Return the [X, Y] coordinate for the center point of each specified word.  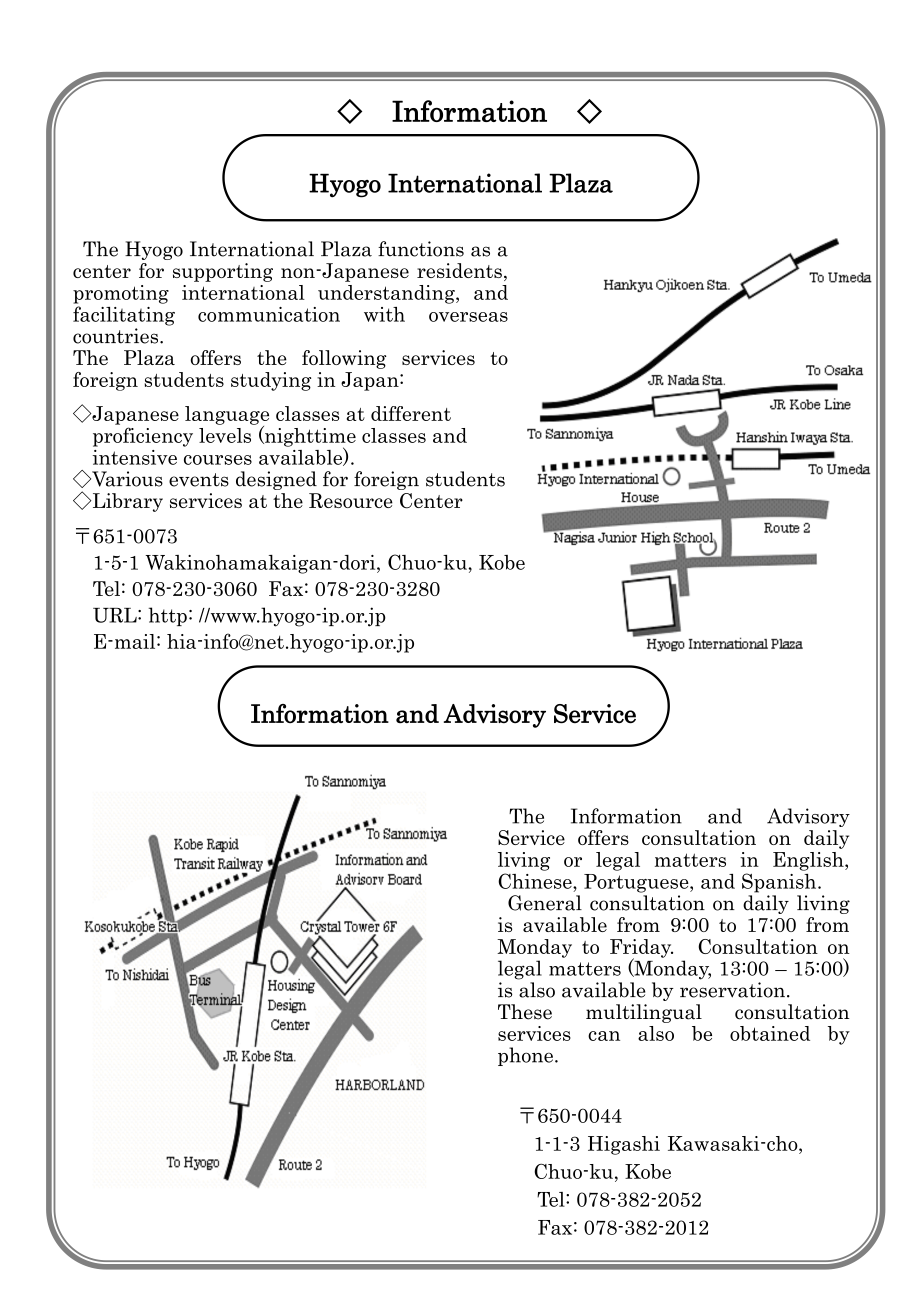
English [809, 861]
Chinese [536, 881]
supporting [223, 272]
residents [459, 270]
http [168, 616]
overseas [468, 317]
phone [525, 1056]
